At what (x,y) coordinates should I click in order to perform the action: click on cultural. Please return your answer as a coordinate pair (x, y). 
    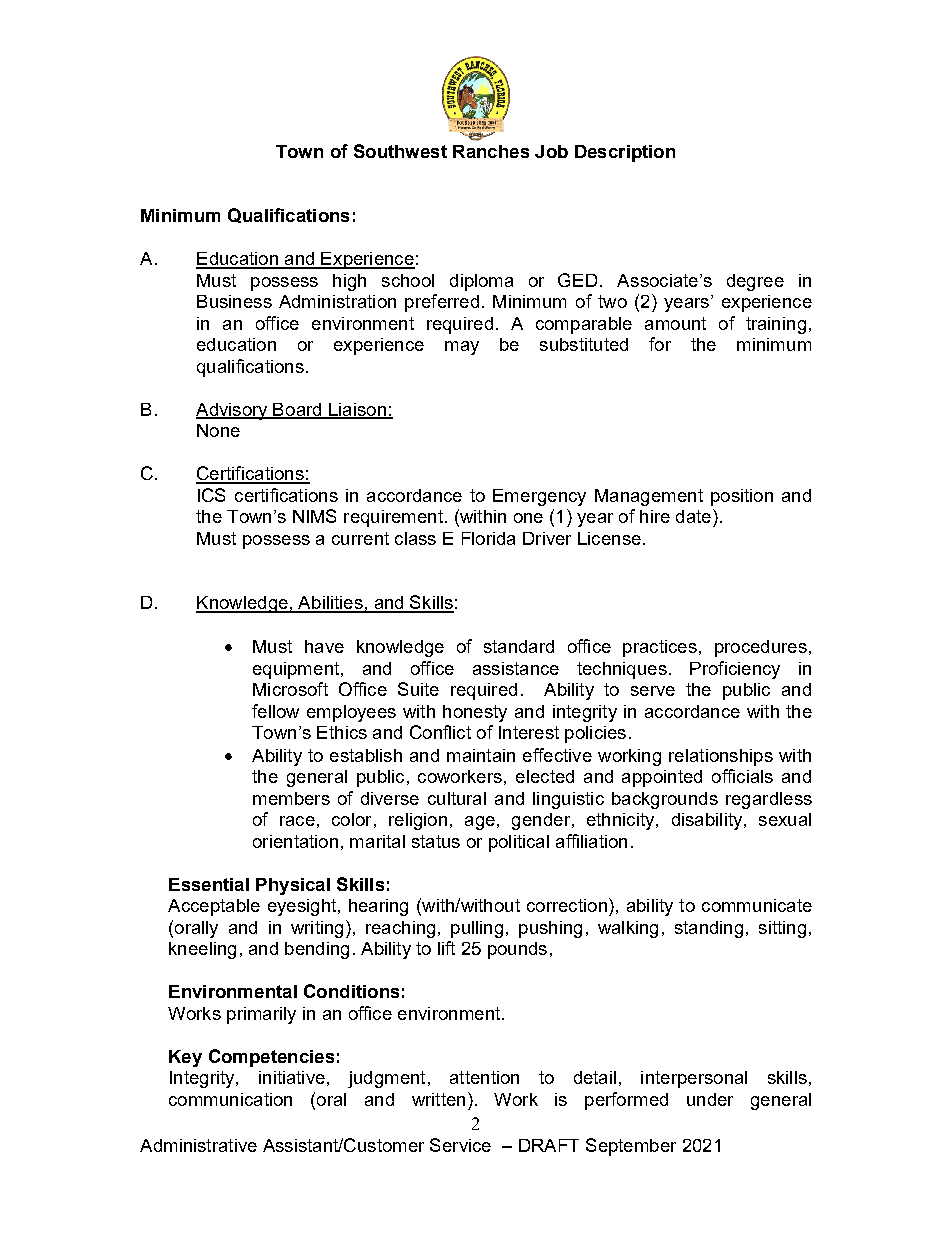
    Looking at the image, I should click on (457, 798).
